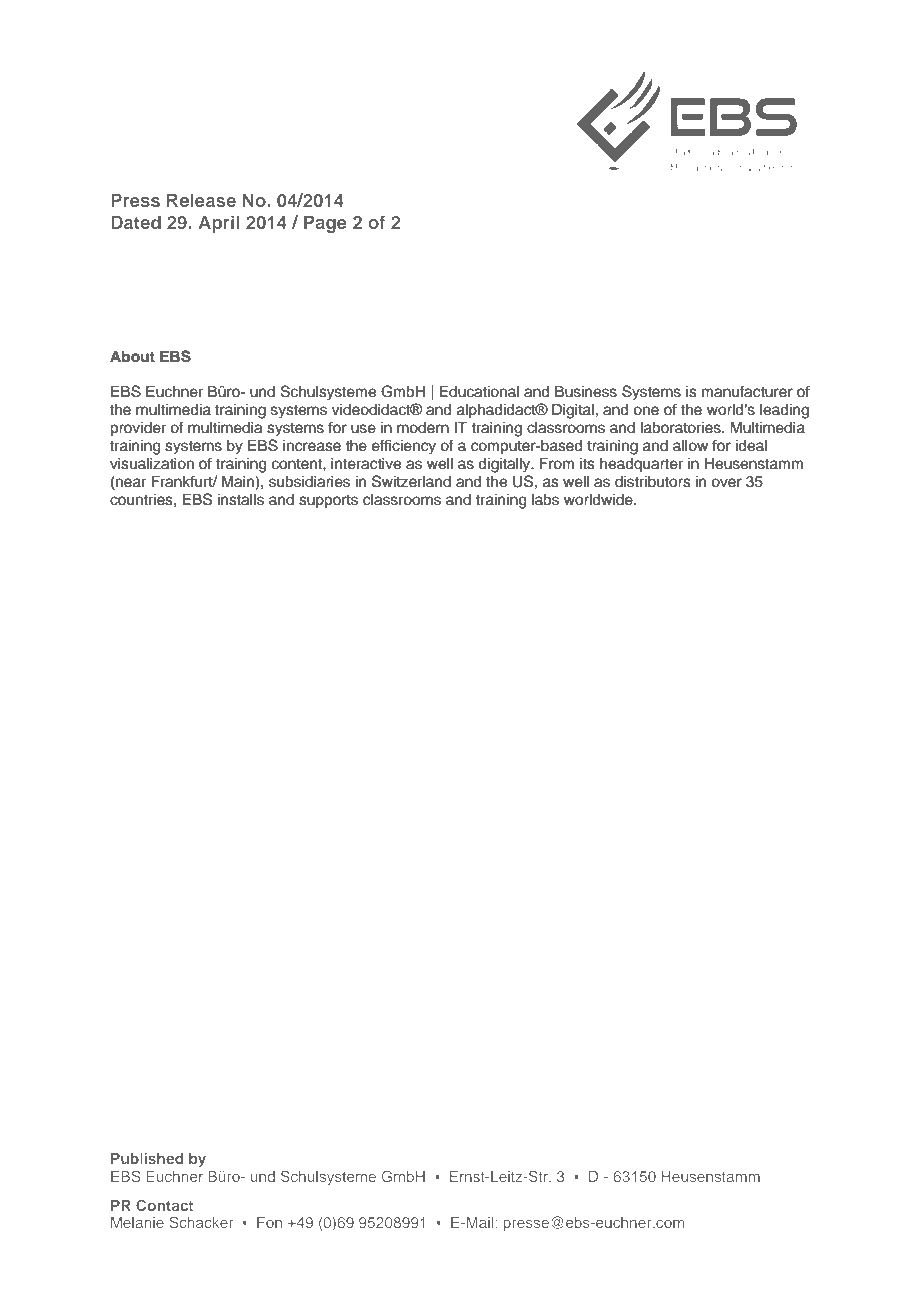  Describe the element at coordinates (747, 391) in the page. I see `manufacturer` at that location.
